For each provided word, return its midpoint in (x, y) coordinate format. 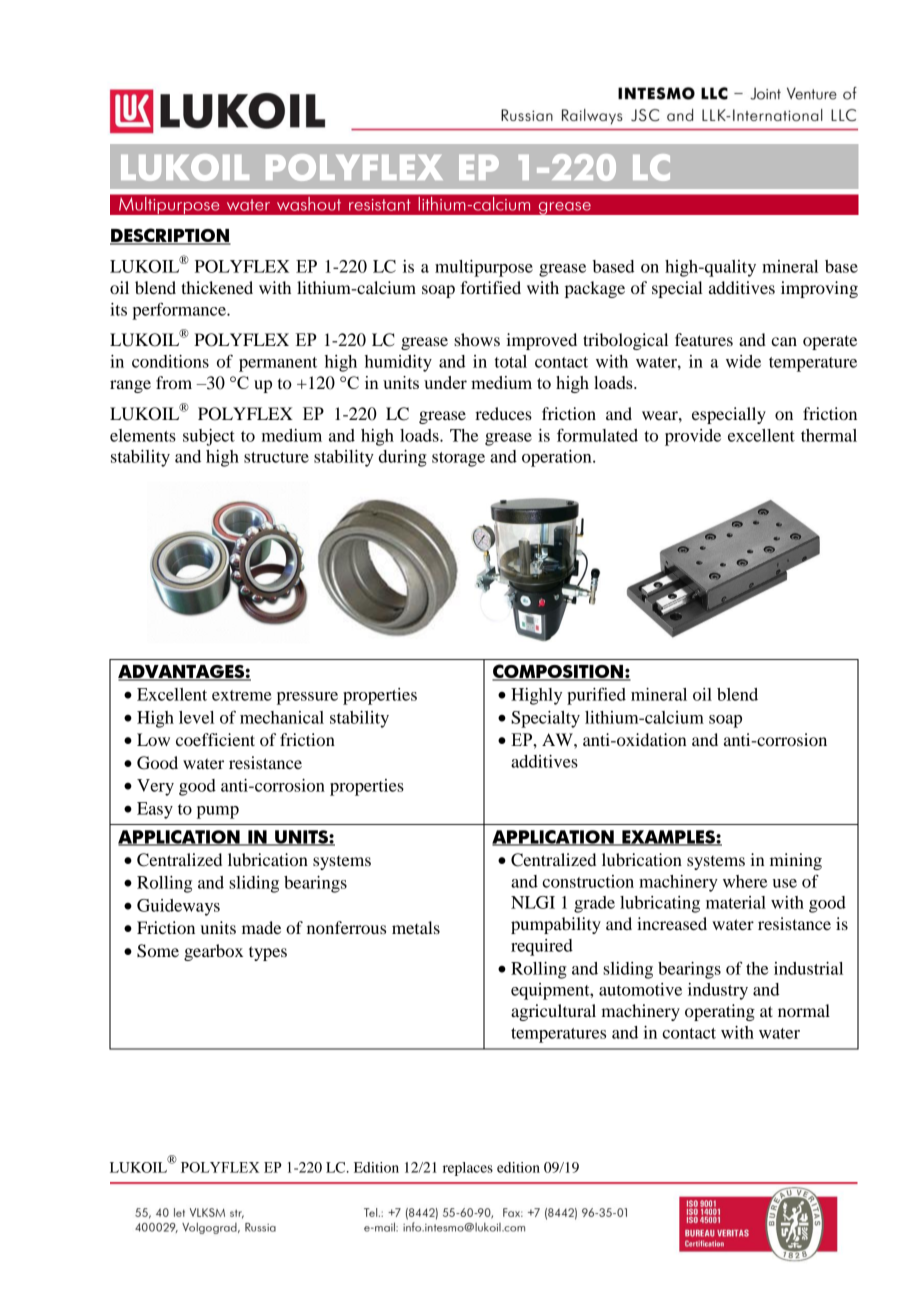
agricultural (553, 1012)
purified (596, 696)
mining (796, 861)
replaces (468, 1169)
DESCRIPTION (170, 236)
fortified (491, 287)
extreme (242, 695)
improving (819, 289)
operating (720, 1012)
